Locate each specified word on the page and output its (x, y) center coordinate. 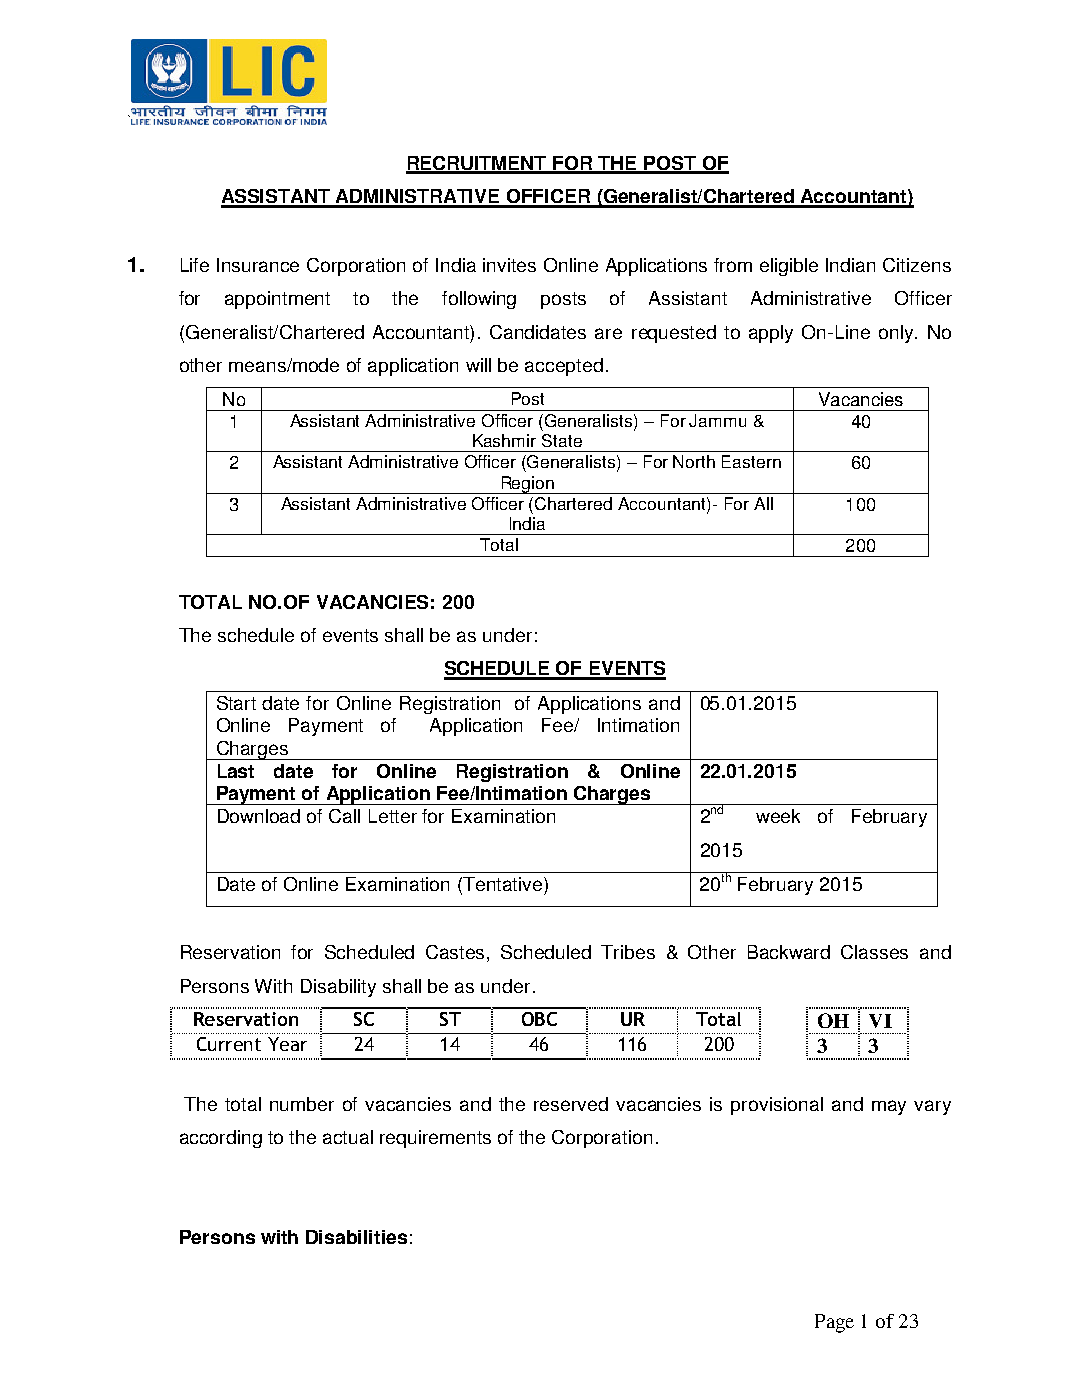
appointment (277, 300)
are (608, 333)
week (778, 816)
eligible (789, 267)
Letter (393, 816)
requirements (435, 1139)
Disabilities (356, 1237)
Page (834, 1323)
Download (259, 816)
